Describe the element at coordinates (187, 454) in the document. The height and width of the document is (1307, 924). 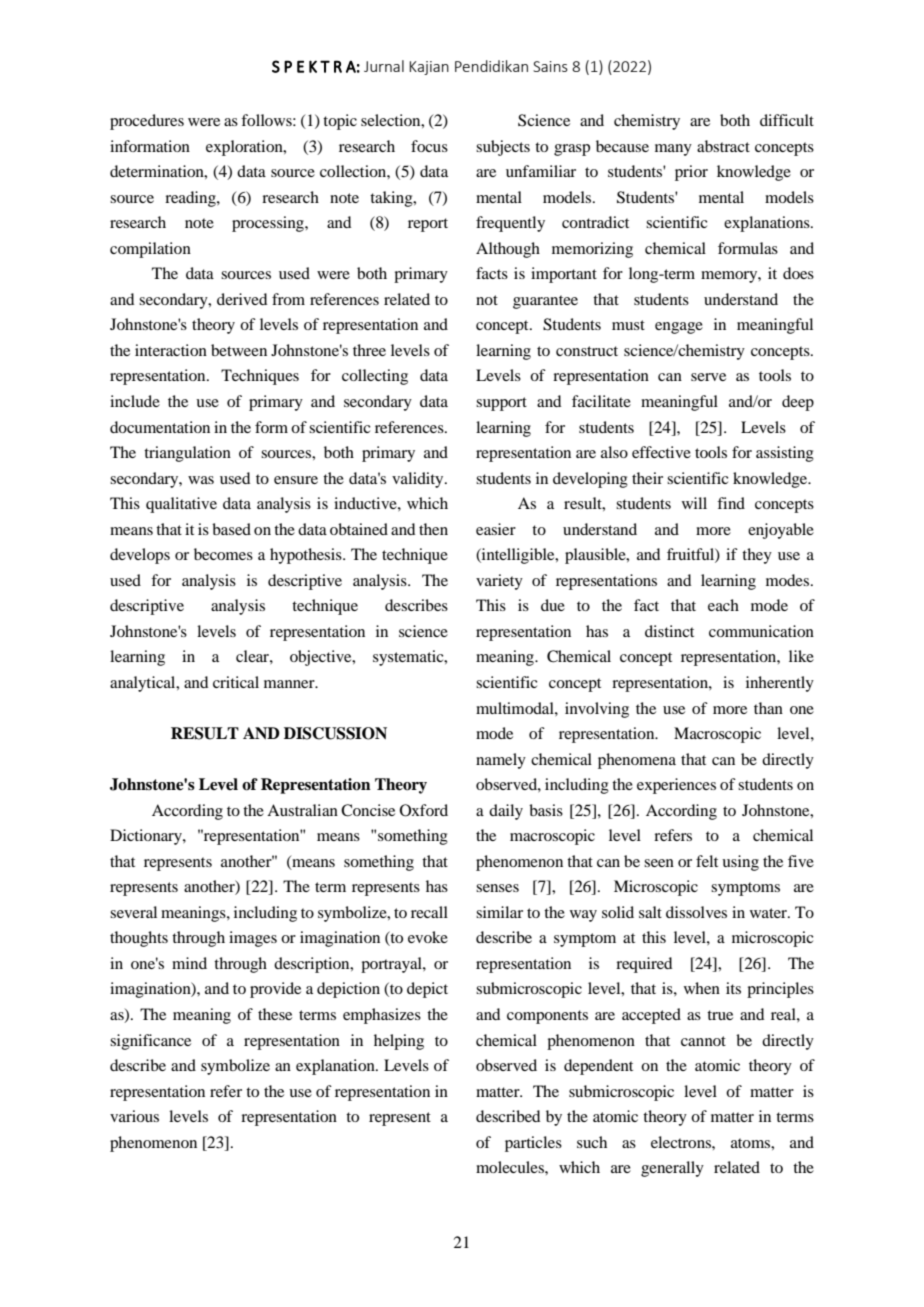
I see `triangulation` at that location.
